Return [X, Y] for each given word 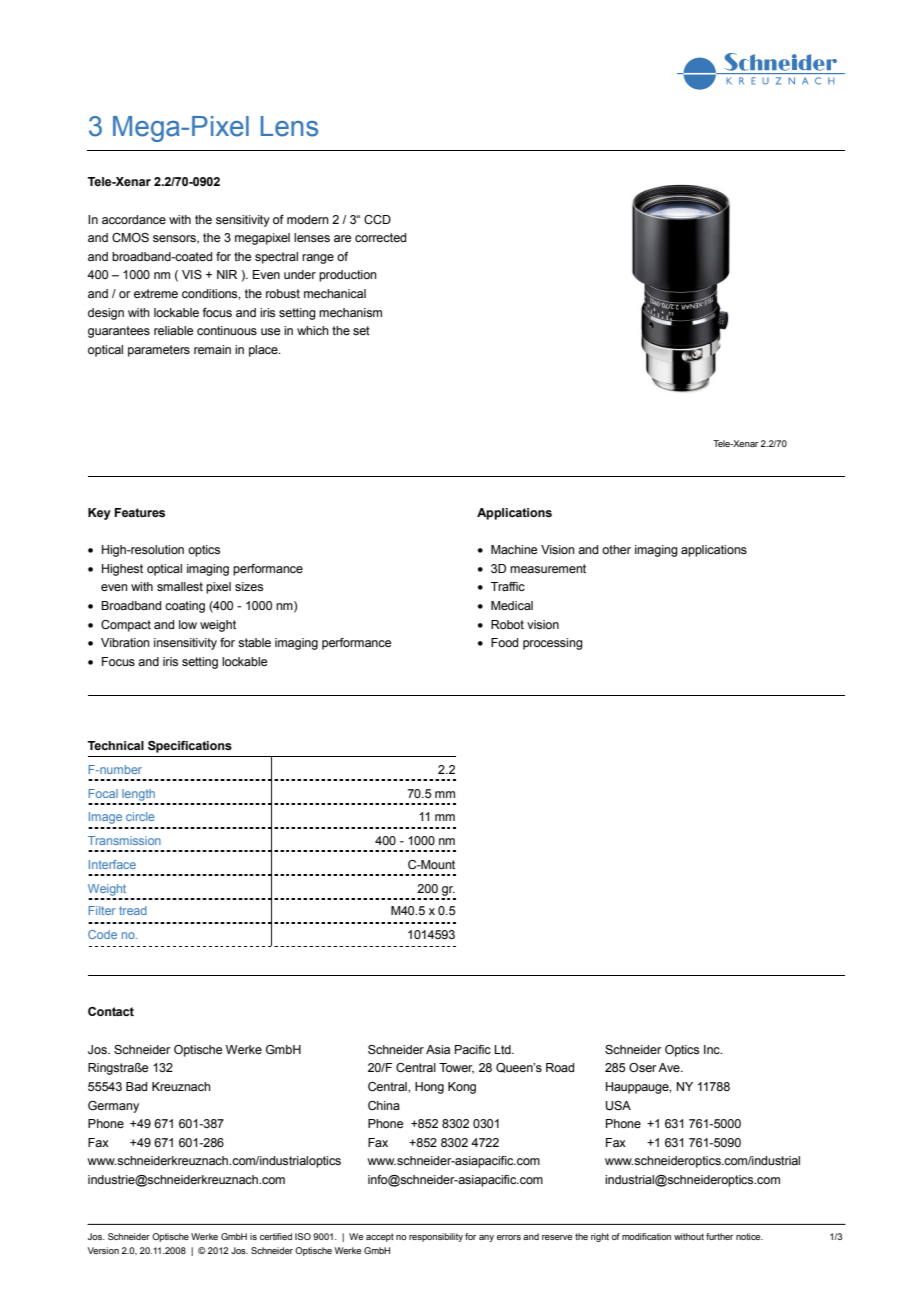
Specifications [190, 747]
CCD [377, 219]
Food [504, 642]
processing [553, 644]
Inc [713, 1049]
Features [139, 512]
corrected [380, 237]
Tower [456, 1068]
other [616, 549]
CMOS [130, 237]
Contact [111, 1011]
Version [103, 1250]
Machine [514, 549]
